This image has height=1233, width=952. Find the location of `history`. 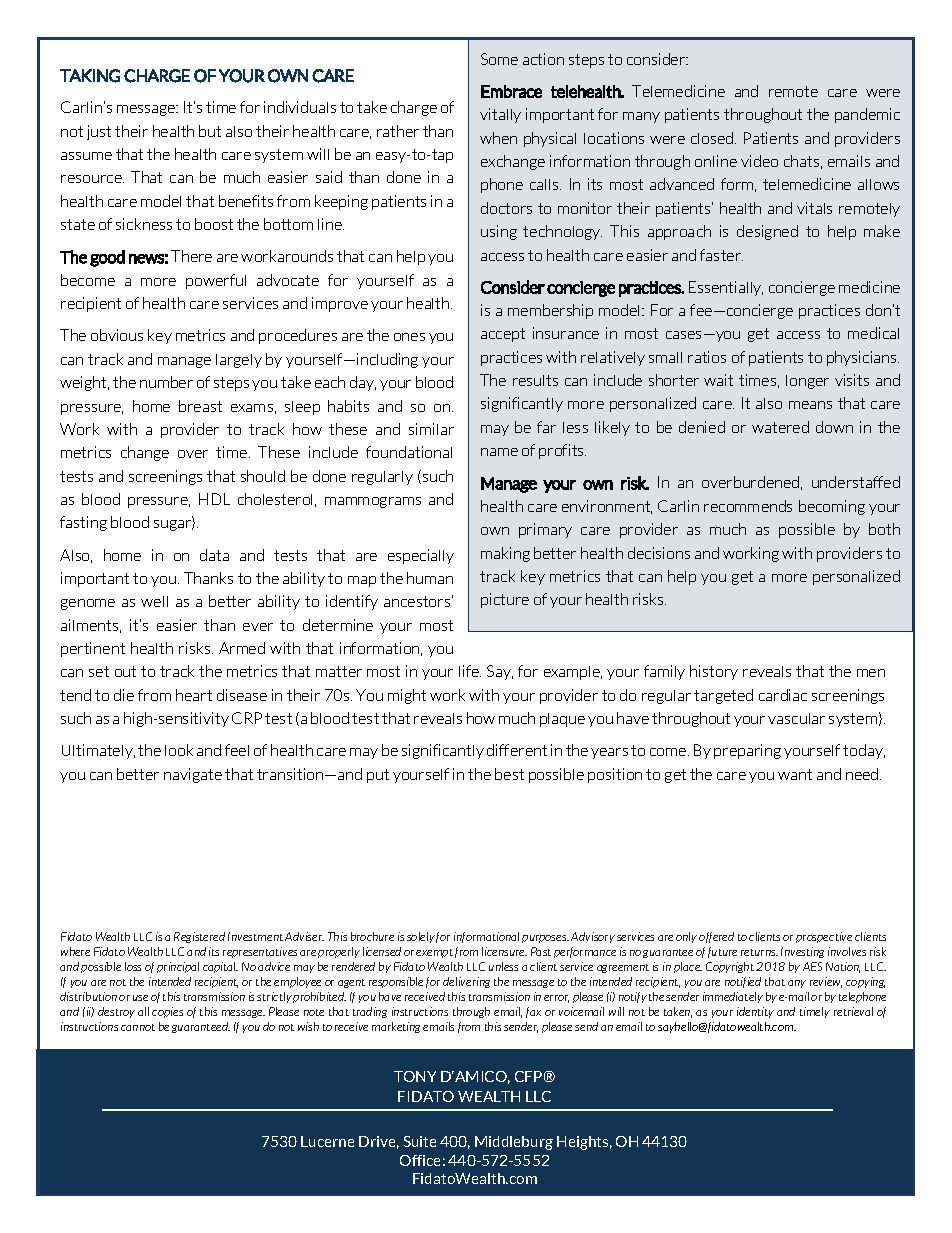

history is located at coordinates (714, 672).
